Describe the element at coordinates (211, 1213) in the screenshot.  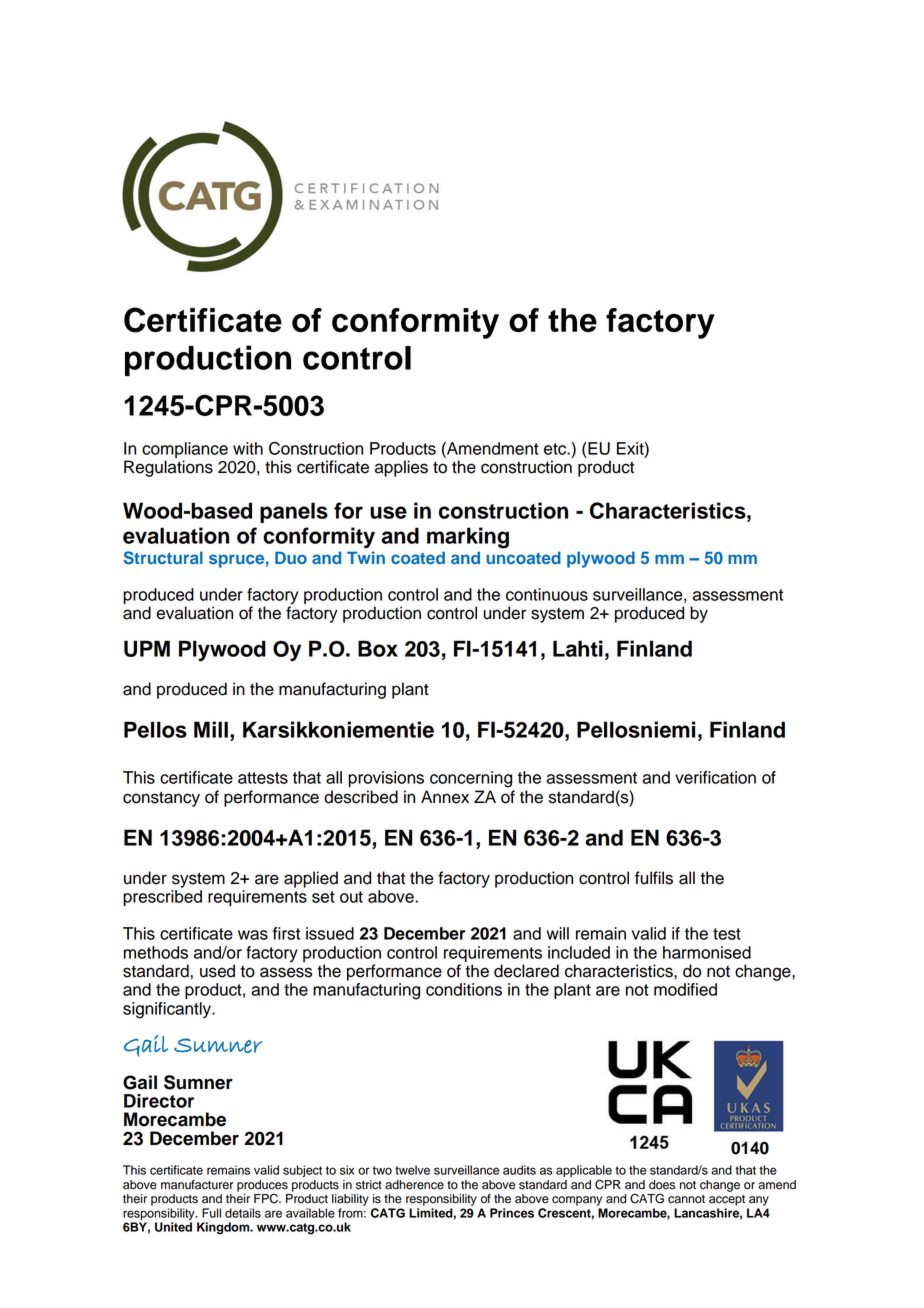
I see `Full` at that location.
